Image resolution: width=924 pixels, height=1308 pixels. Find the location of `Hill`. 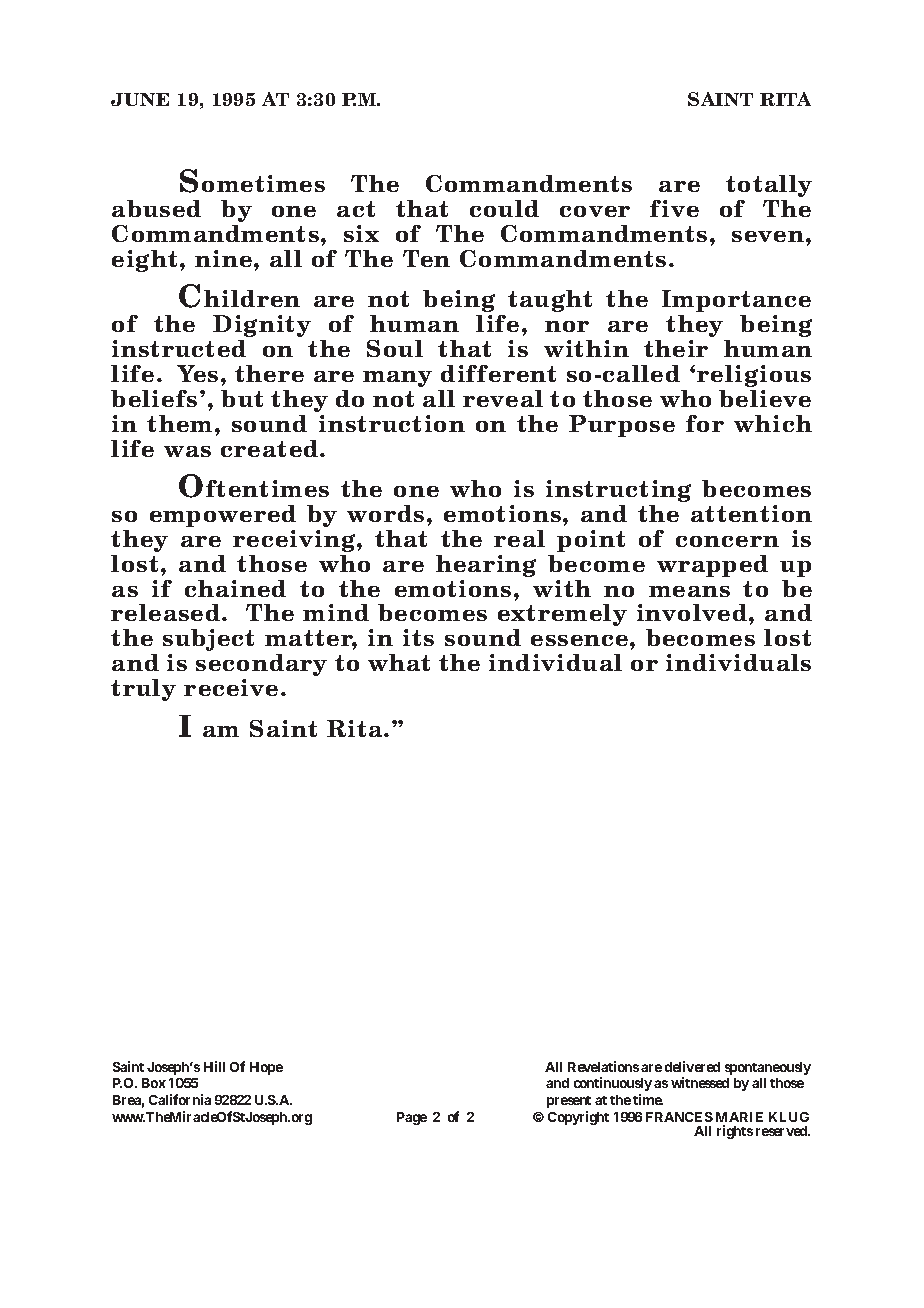

Hill is located at coordinates (214, 1066).
